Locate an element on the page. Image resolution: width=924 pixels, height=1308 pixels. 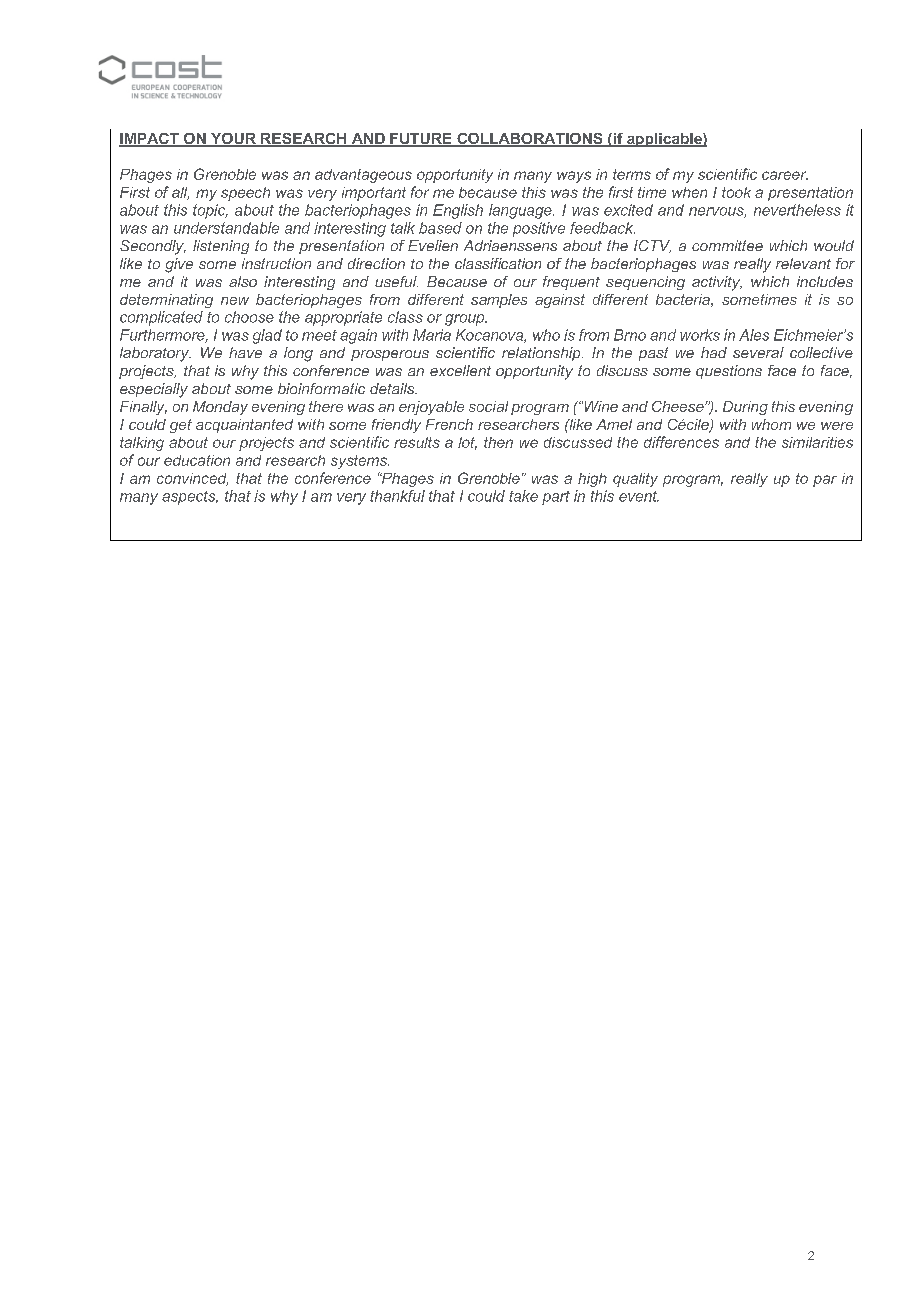
YOUR is located at coordinates (233, 140).
